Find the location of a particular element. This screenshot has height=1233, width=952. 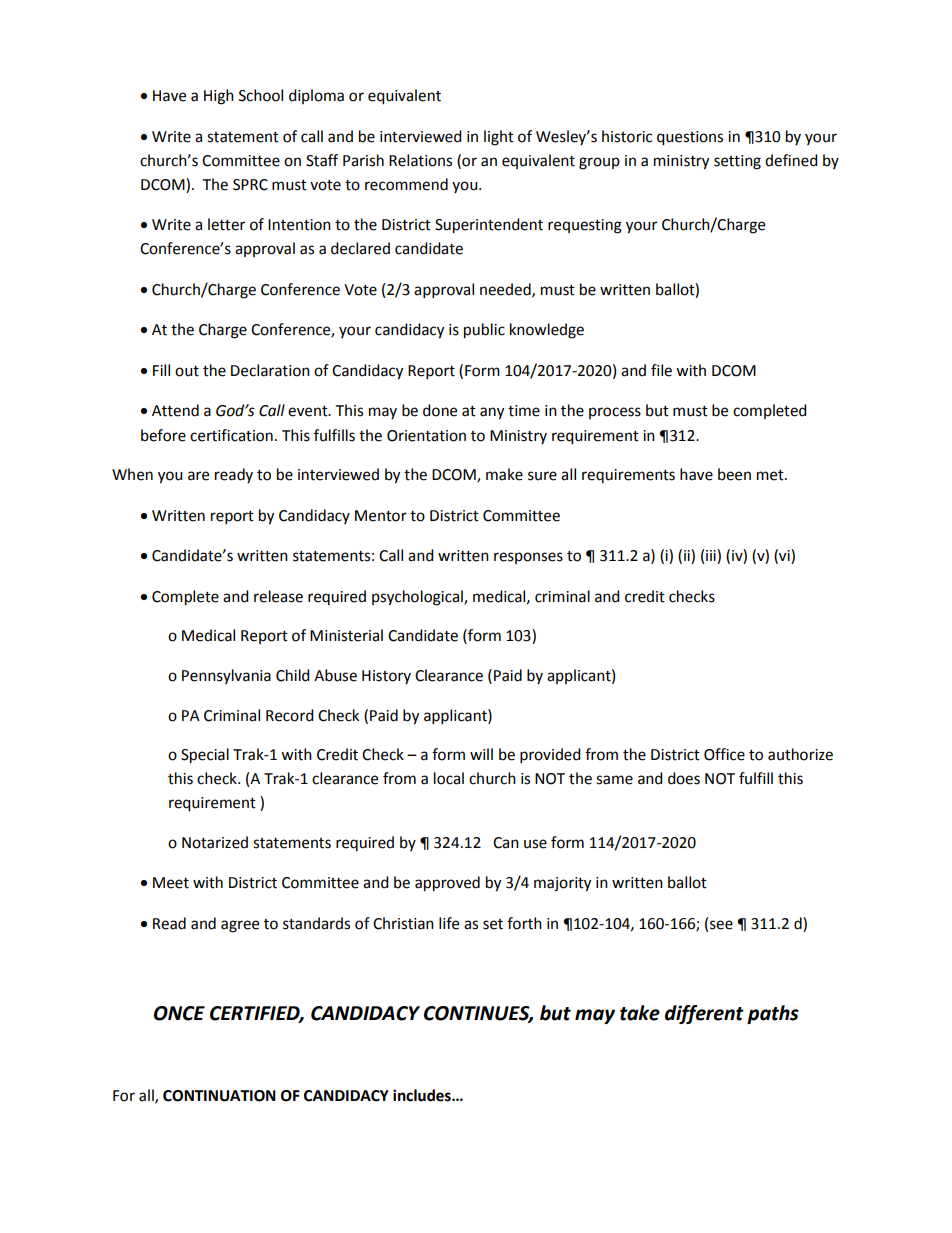

public is located at coordinates (484, 331).
